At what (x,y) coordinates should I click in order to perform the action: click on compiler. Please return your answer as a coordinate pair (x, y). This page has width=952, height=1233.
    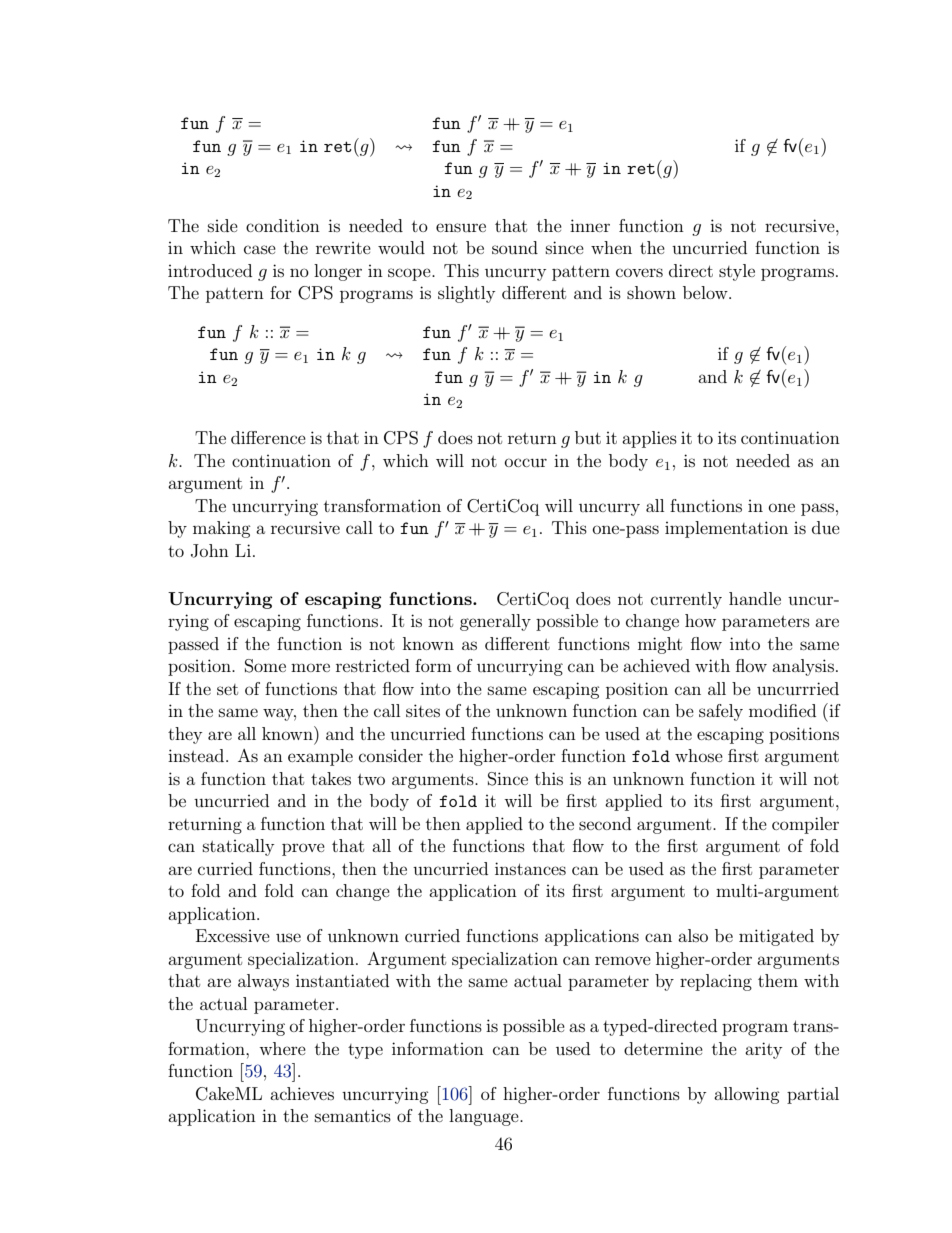
    Looking at the image, I should click on (805, 825).
